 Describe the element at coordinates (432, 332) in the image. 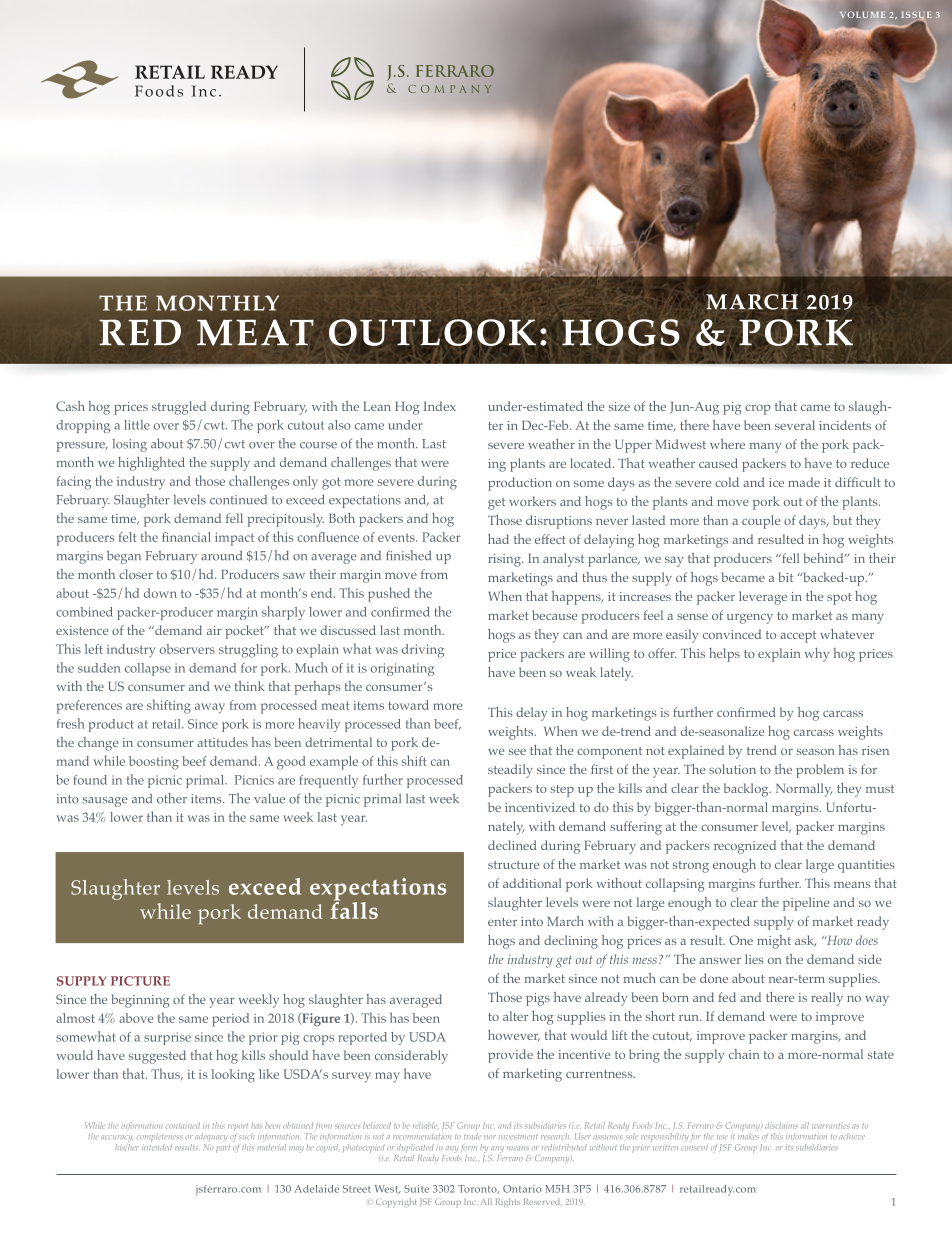

I see `OUTLOOK` at that location.
